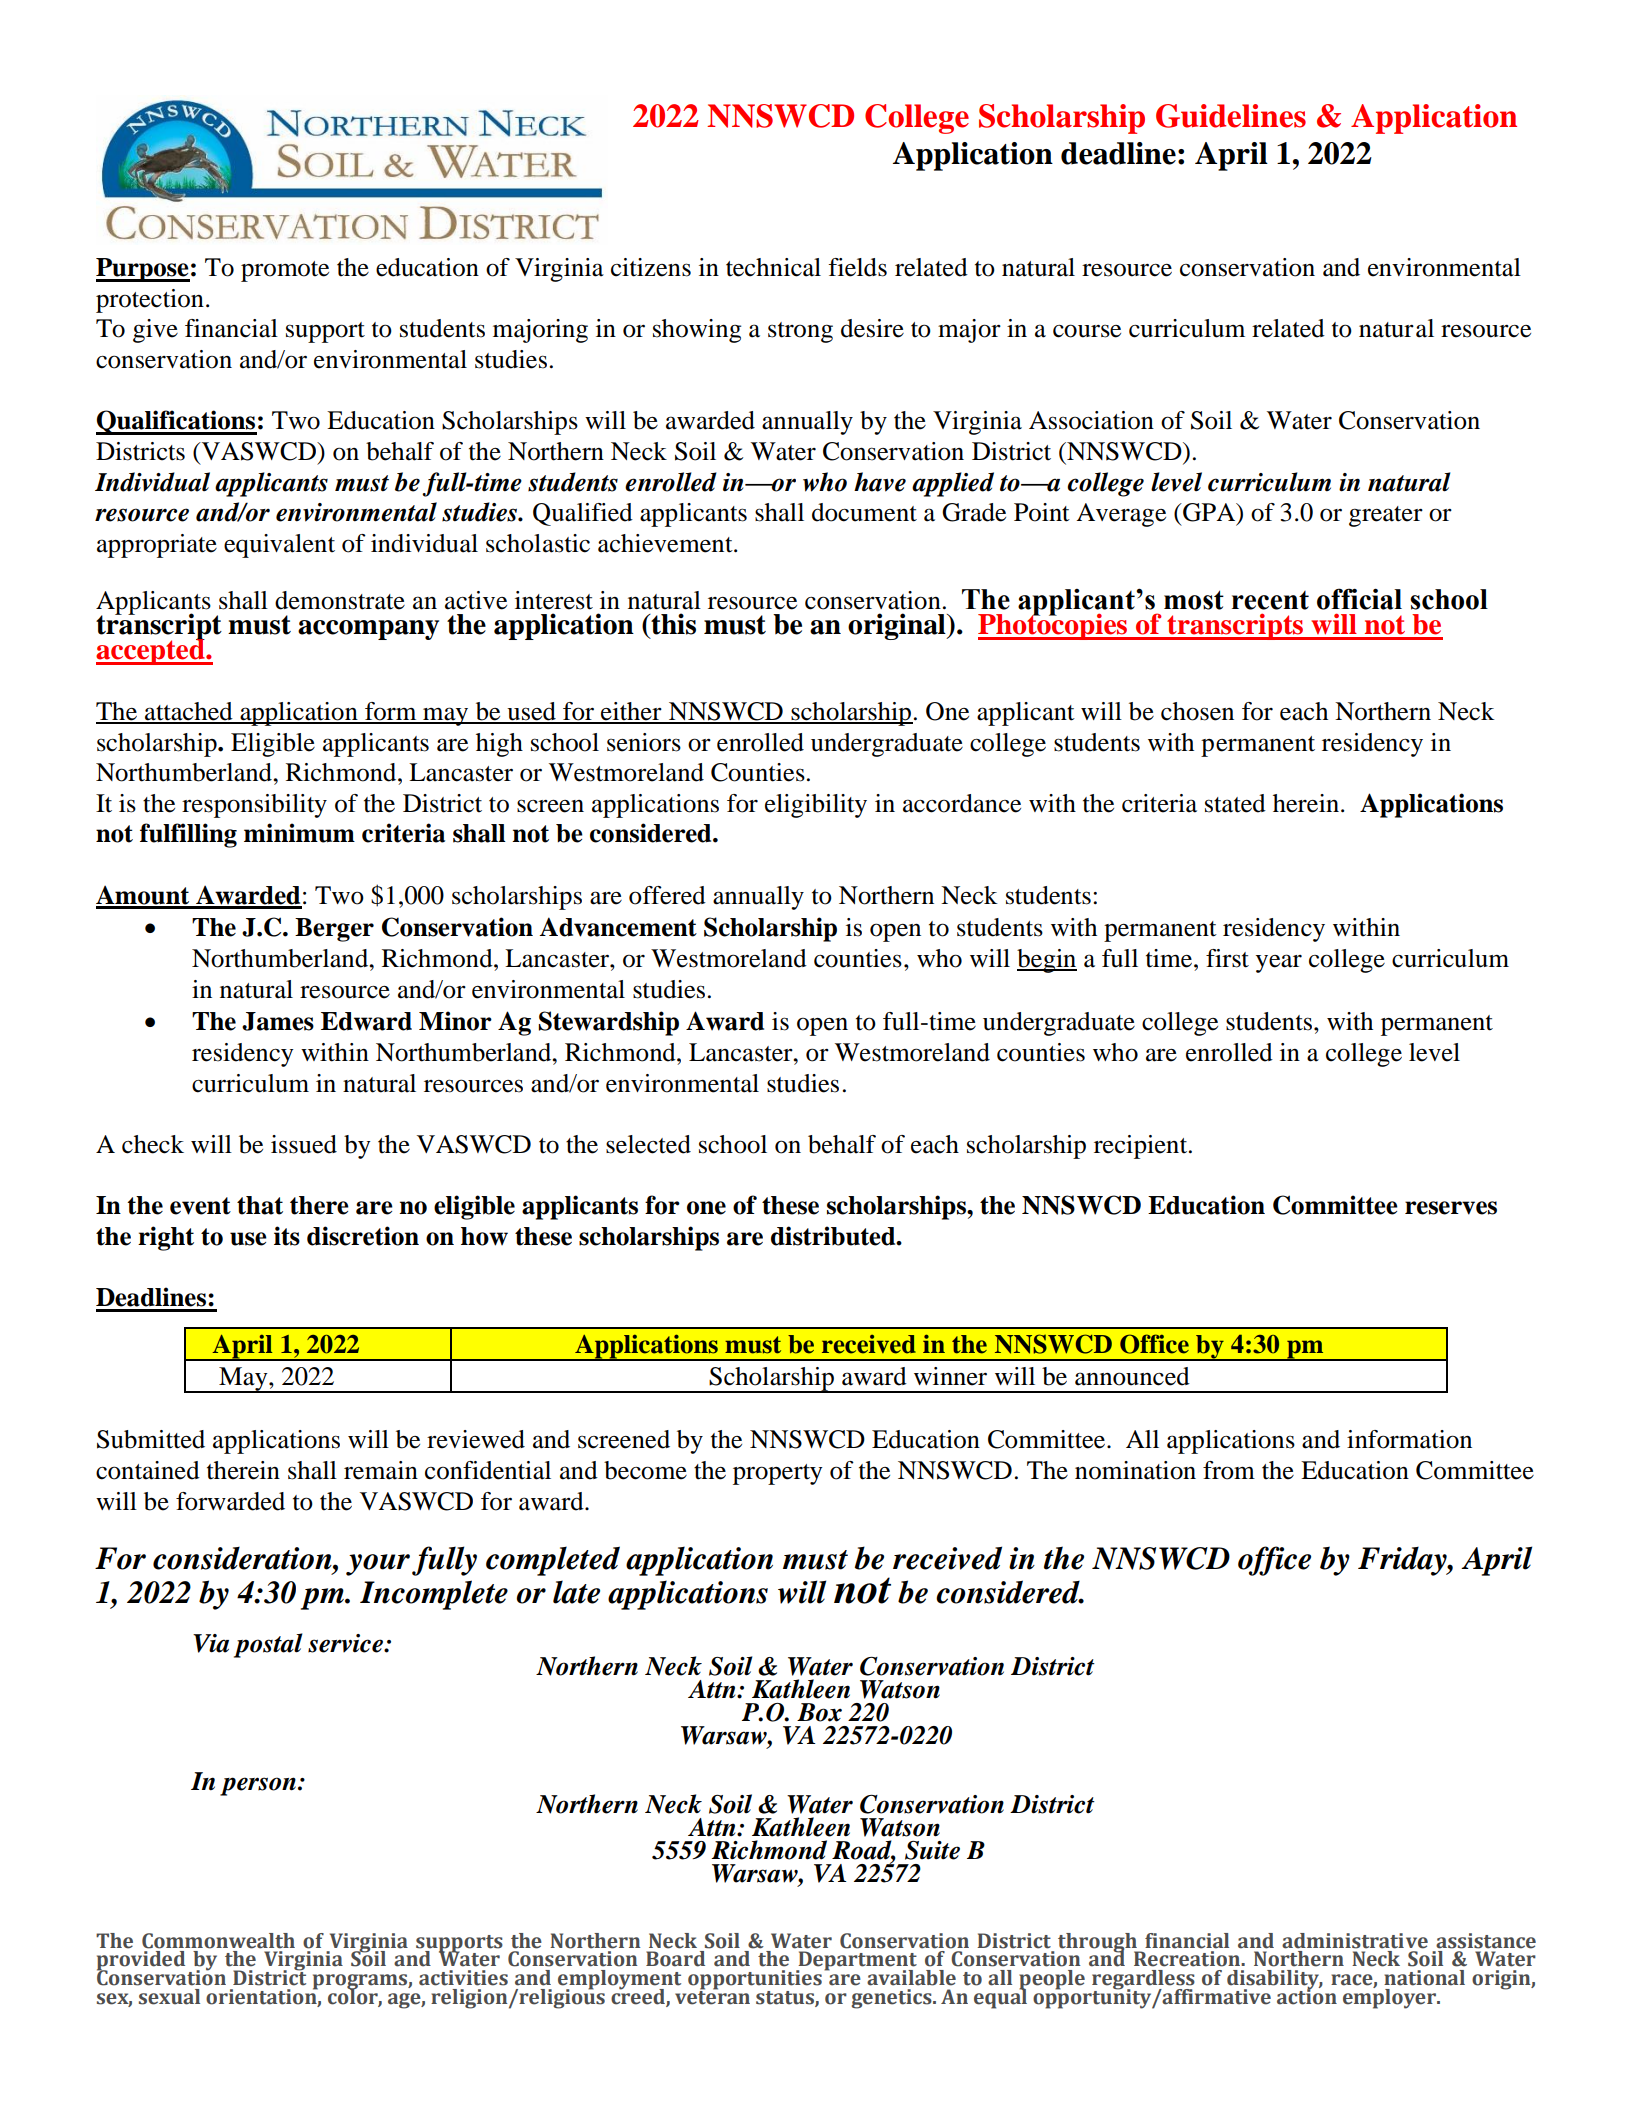 Image resolution: width=1632 pixels, height=2112 pixels. Describe the element at coordinates (1355, 1941) in the screenshot. I see `administrative` at that location.
